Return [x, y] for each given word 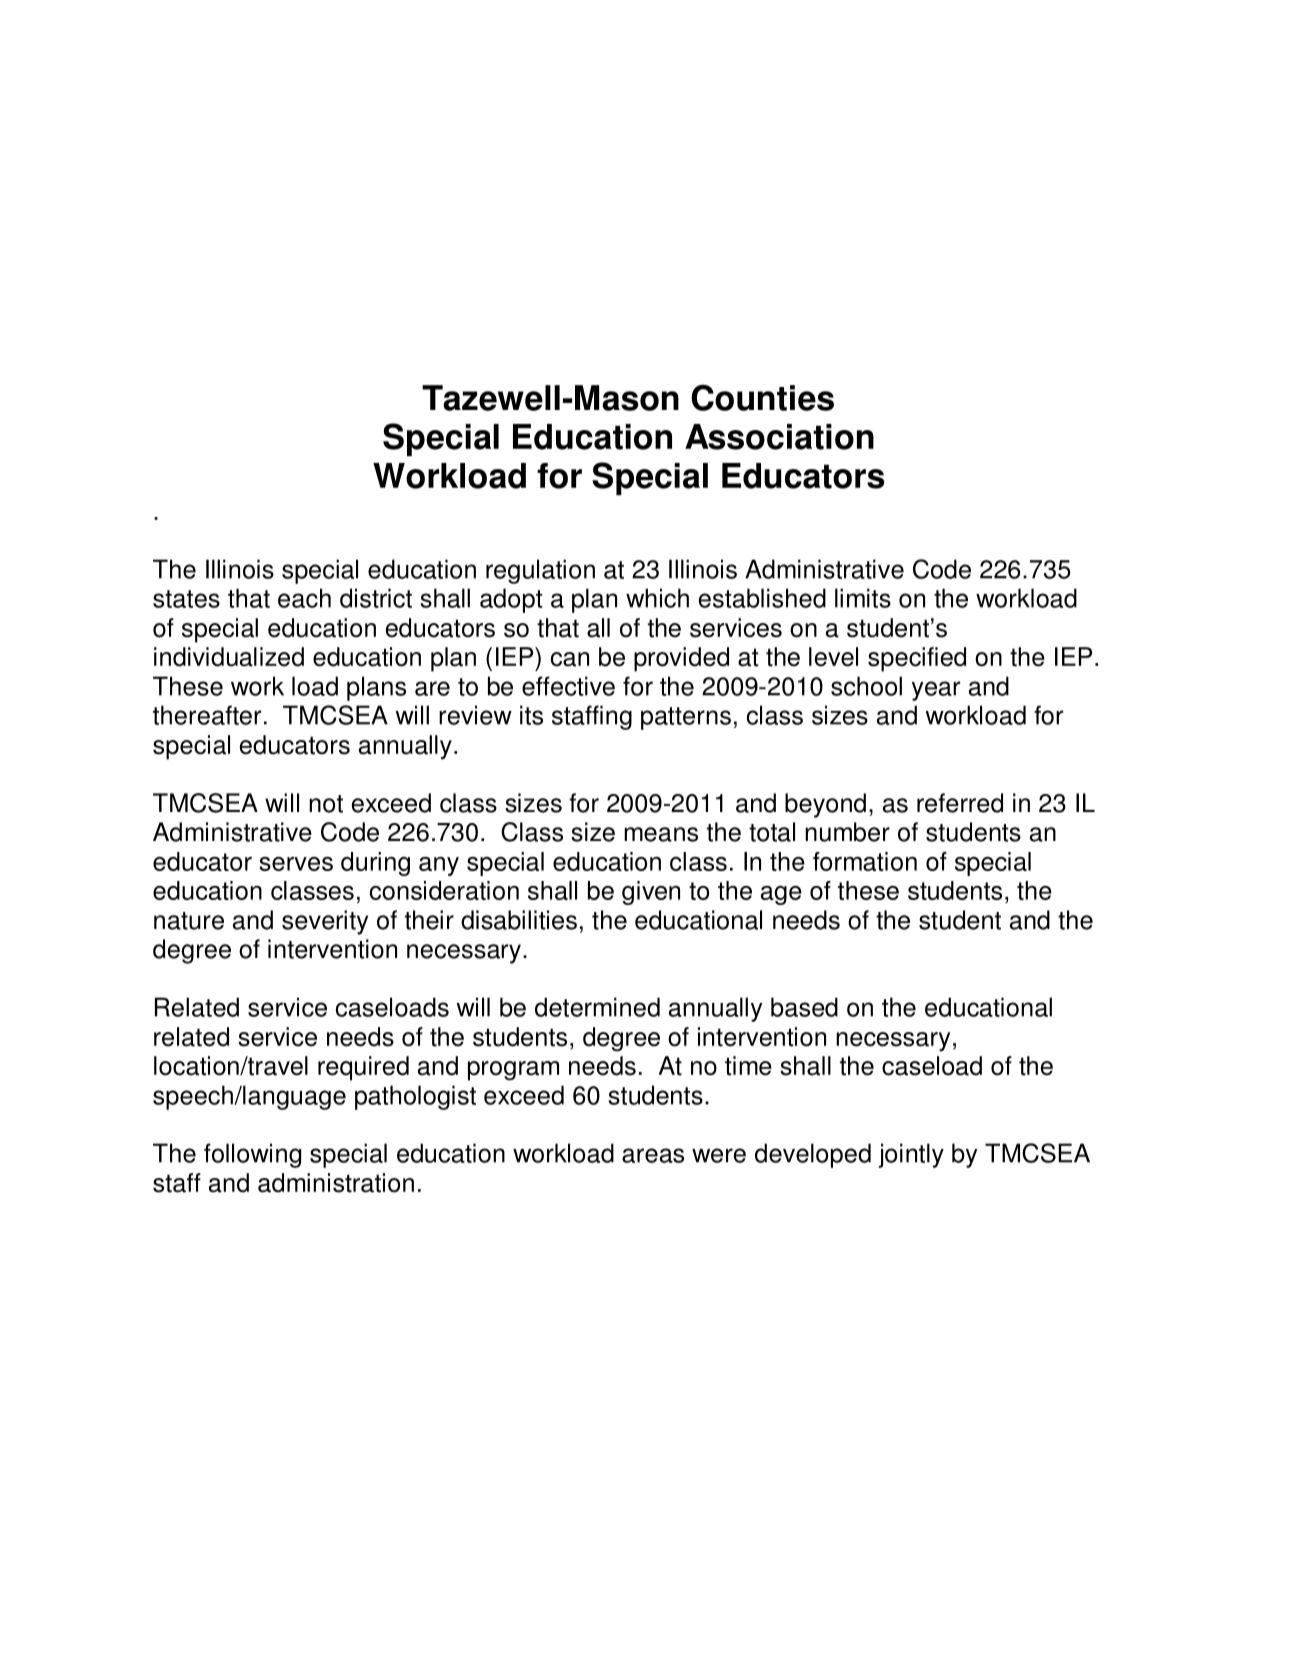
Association [779, 437]
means [661, 834]
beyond [825, 805]
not [326, 804]
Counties [762, 397]
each [304, 598]
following [252, 1155]
